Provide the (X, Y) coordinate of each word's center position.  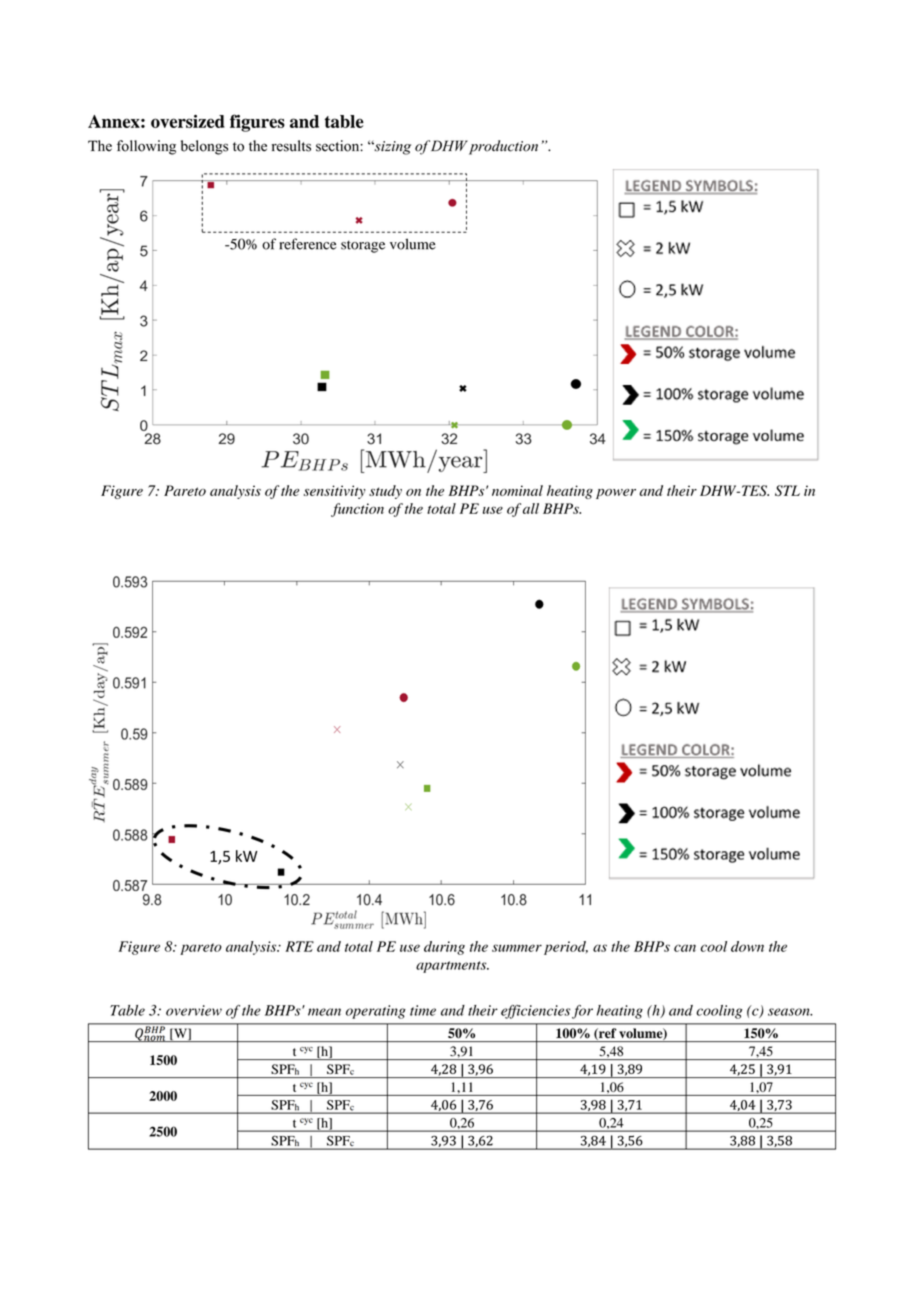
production (503, 147)
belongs (204, 147)
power (616, 494)
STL (787, 490)
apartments (452, 967)
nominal (517, 490)
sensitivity (335, 492)
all (531, 508)
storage (363, 246)
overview (194, 1010)
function (357, 510)
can (685, 948)
